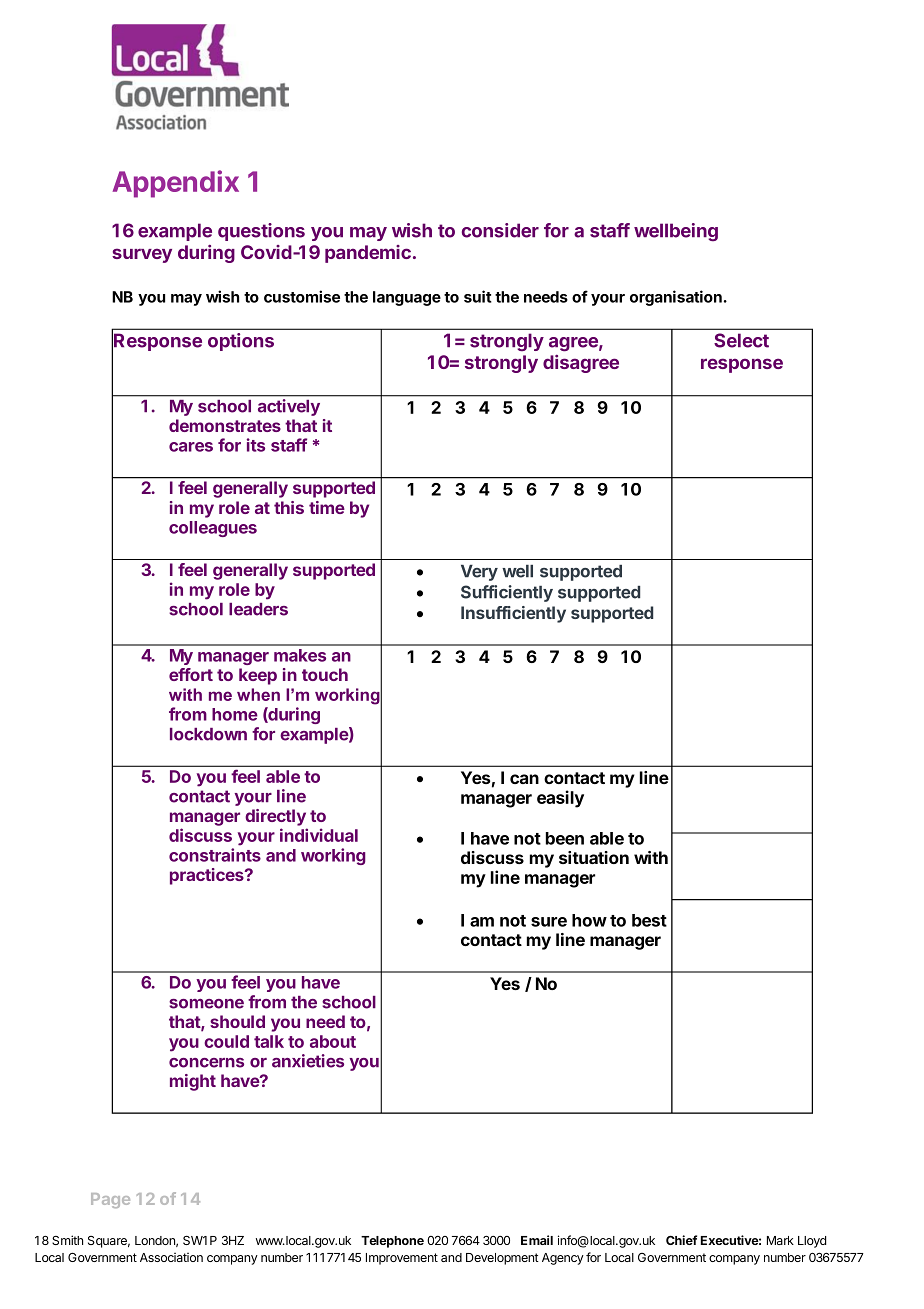 The height and width of the document is (1309, 924). I want to click on can, so click(524, 779).
